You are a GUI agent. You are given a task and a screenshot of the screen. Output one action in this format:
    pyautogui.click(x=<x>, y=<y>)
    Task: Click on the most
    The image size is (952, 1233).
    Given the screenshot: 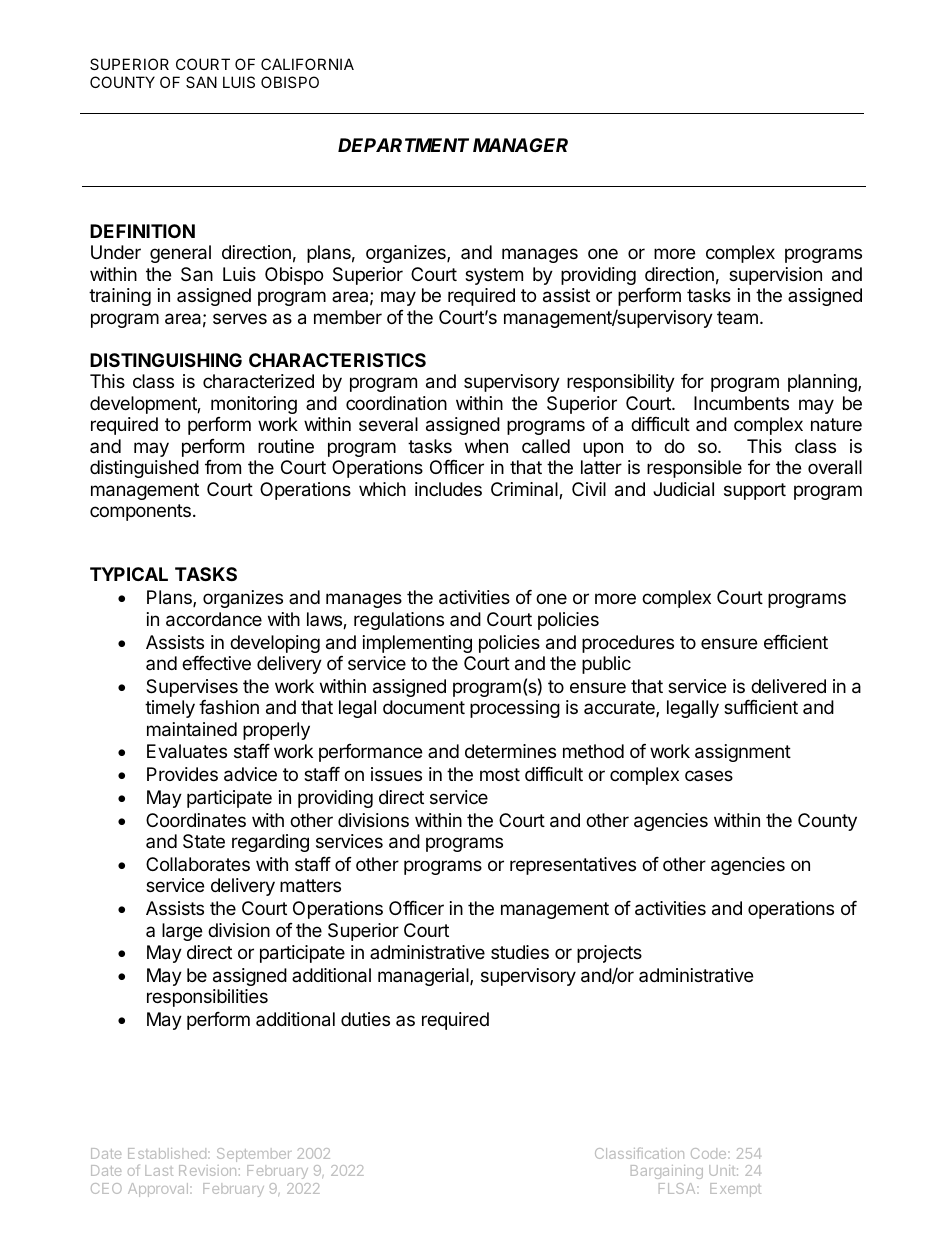 What is the action you would take?
    pyautogui.click(x=500, y=774)
